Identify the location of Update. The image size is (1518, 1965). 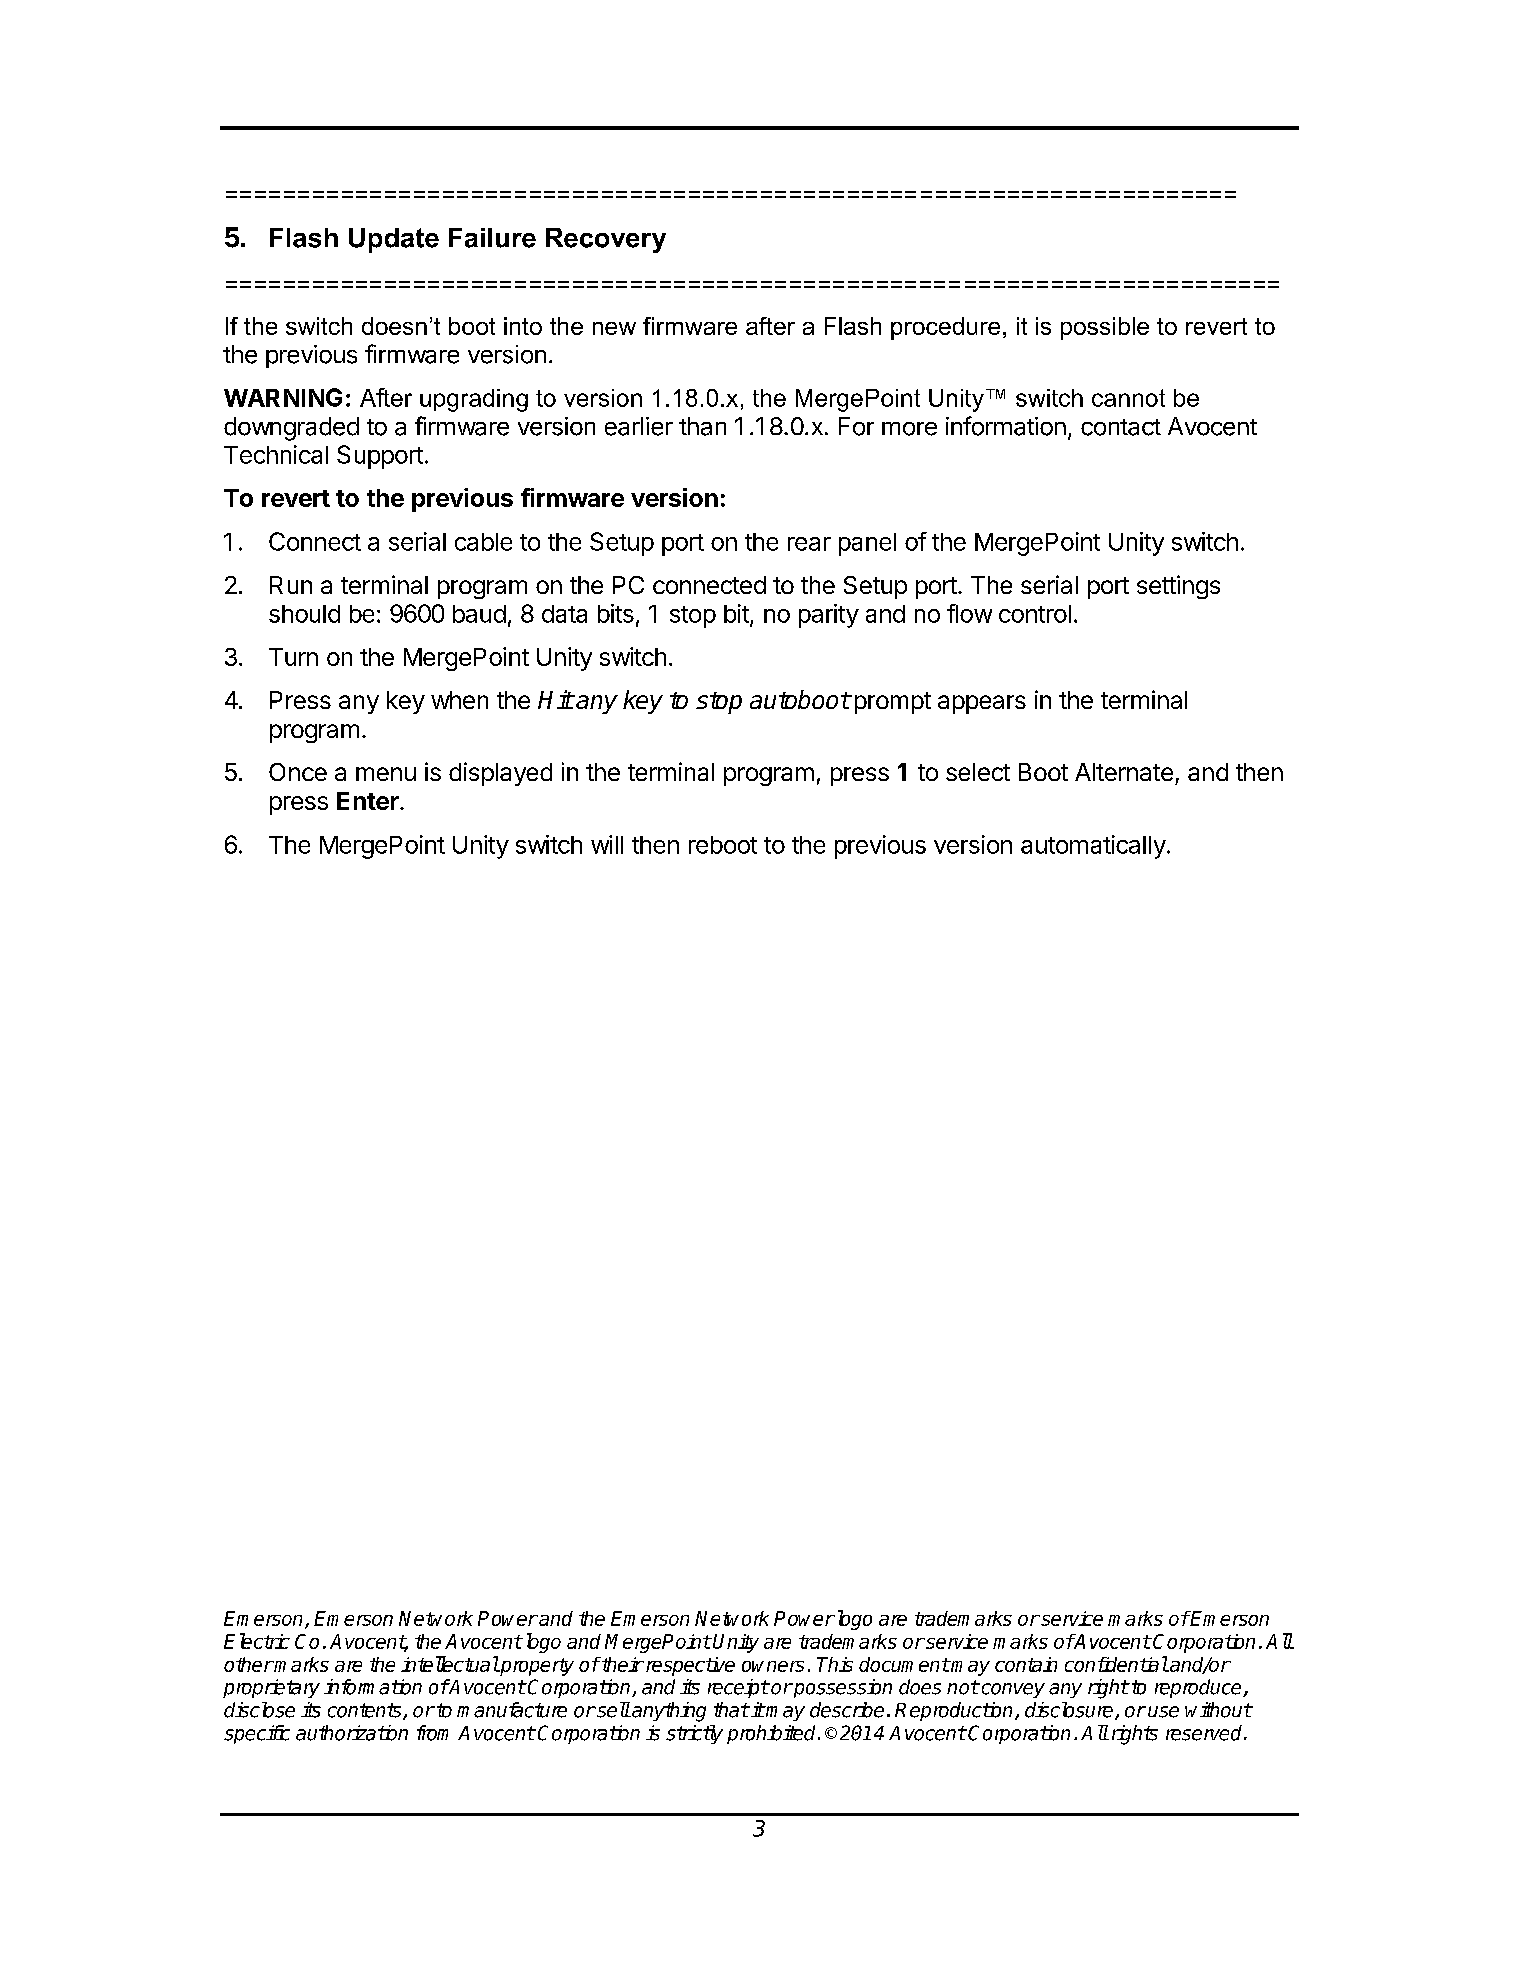
(394, 240).
